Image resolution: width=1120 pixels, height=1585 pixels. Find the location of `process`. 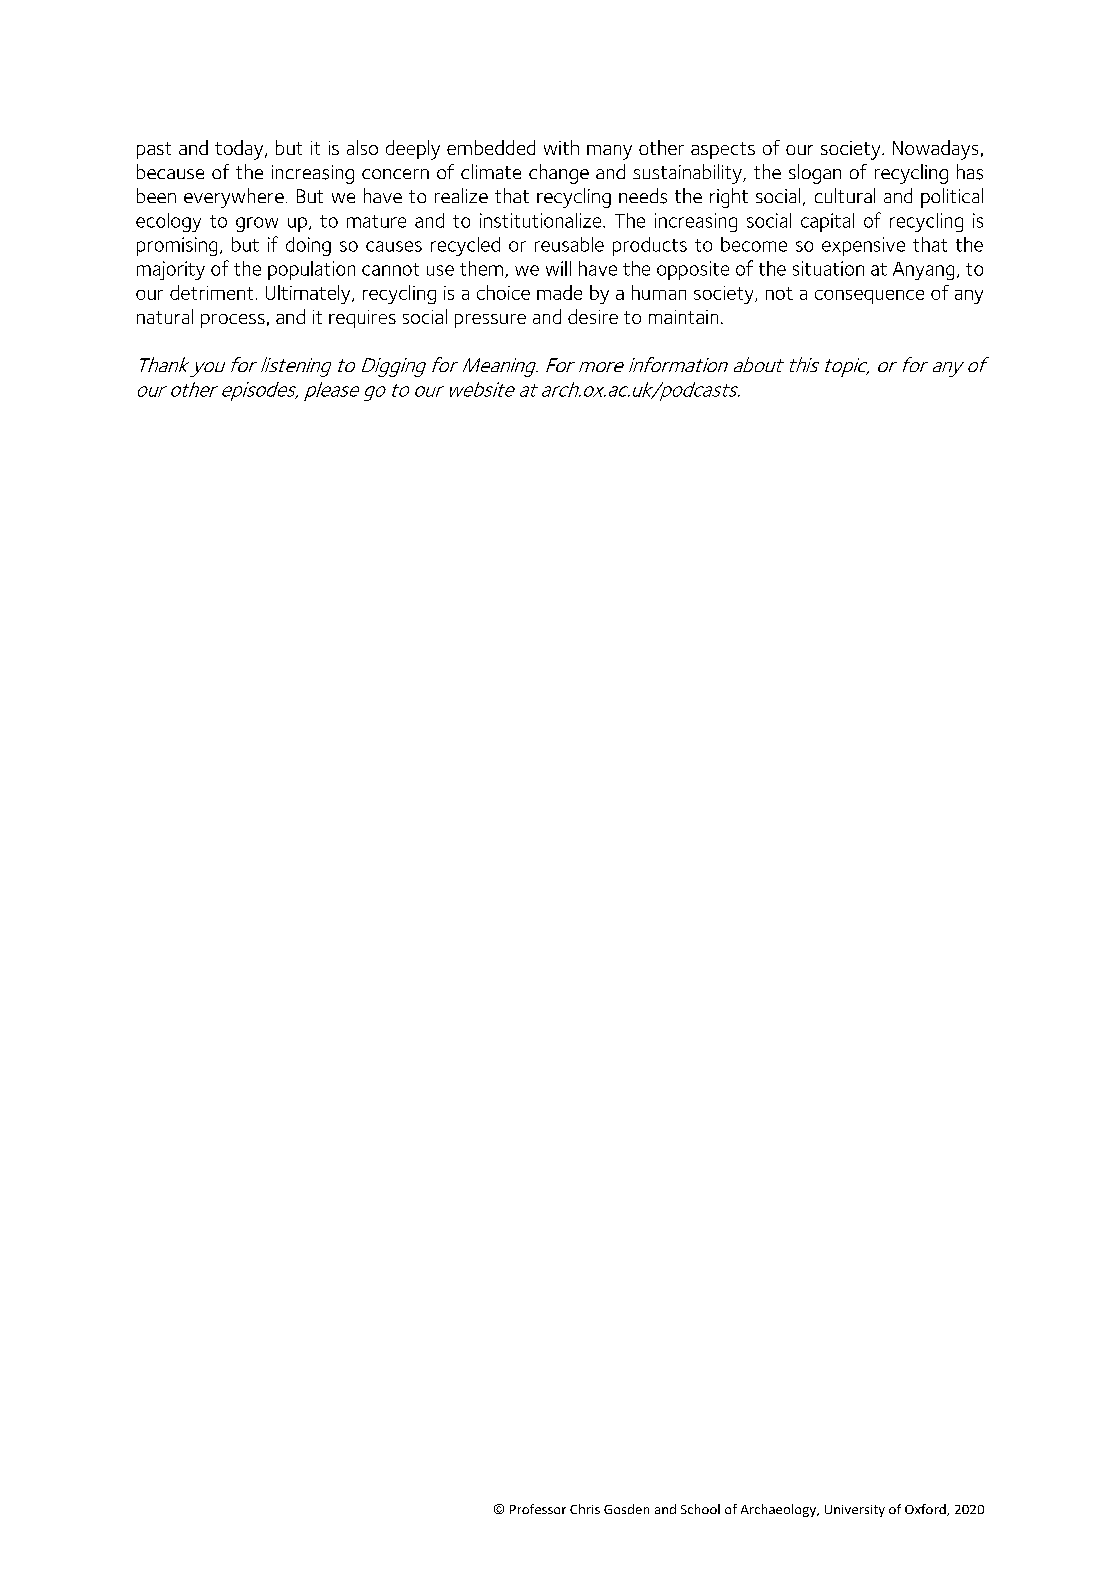

process is located at coordinates (233, 321).
